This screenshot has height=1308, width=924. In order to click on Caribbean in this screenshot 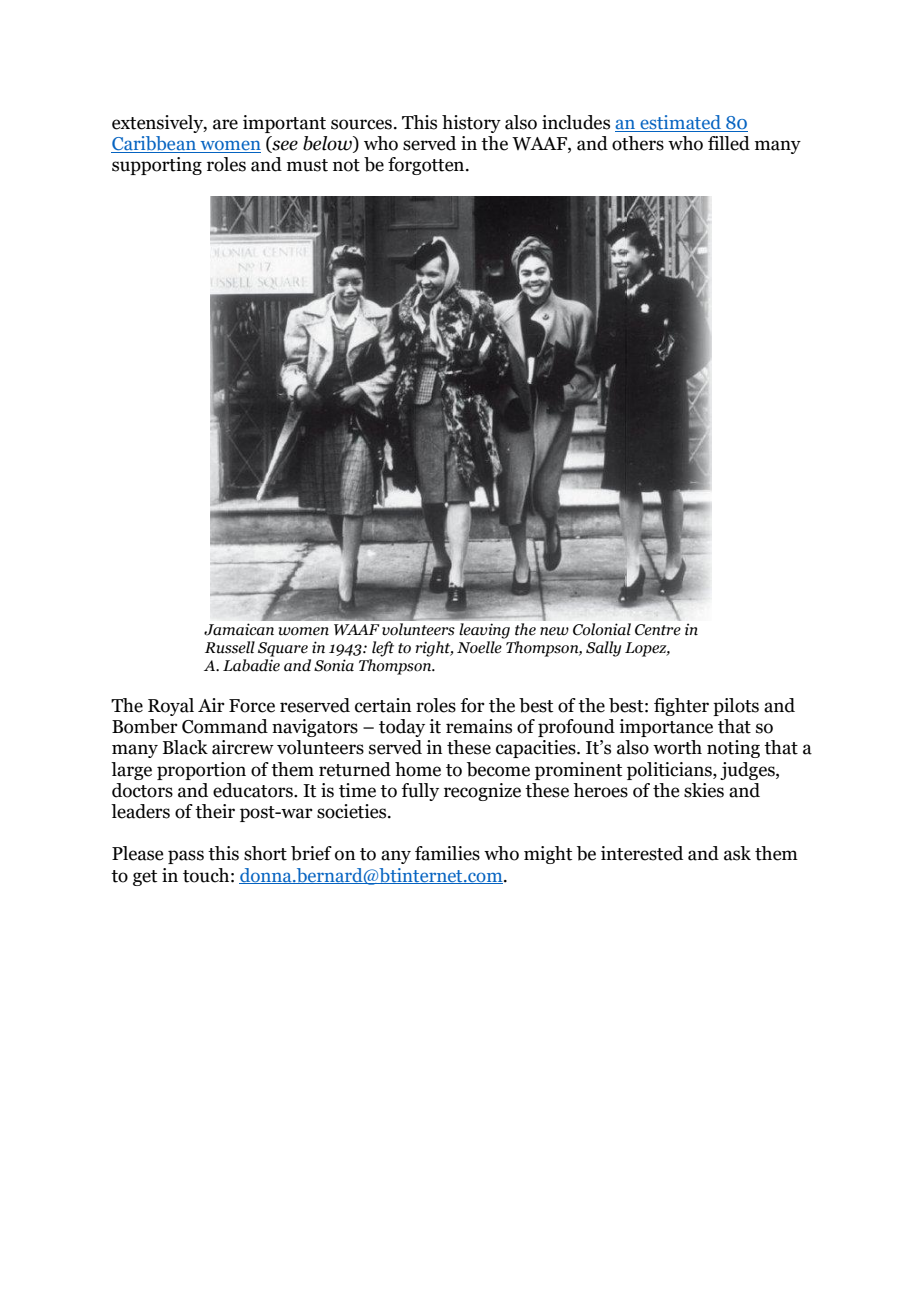, I will do `click(154, 144)`.
